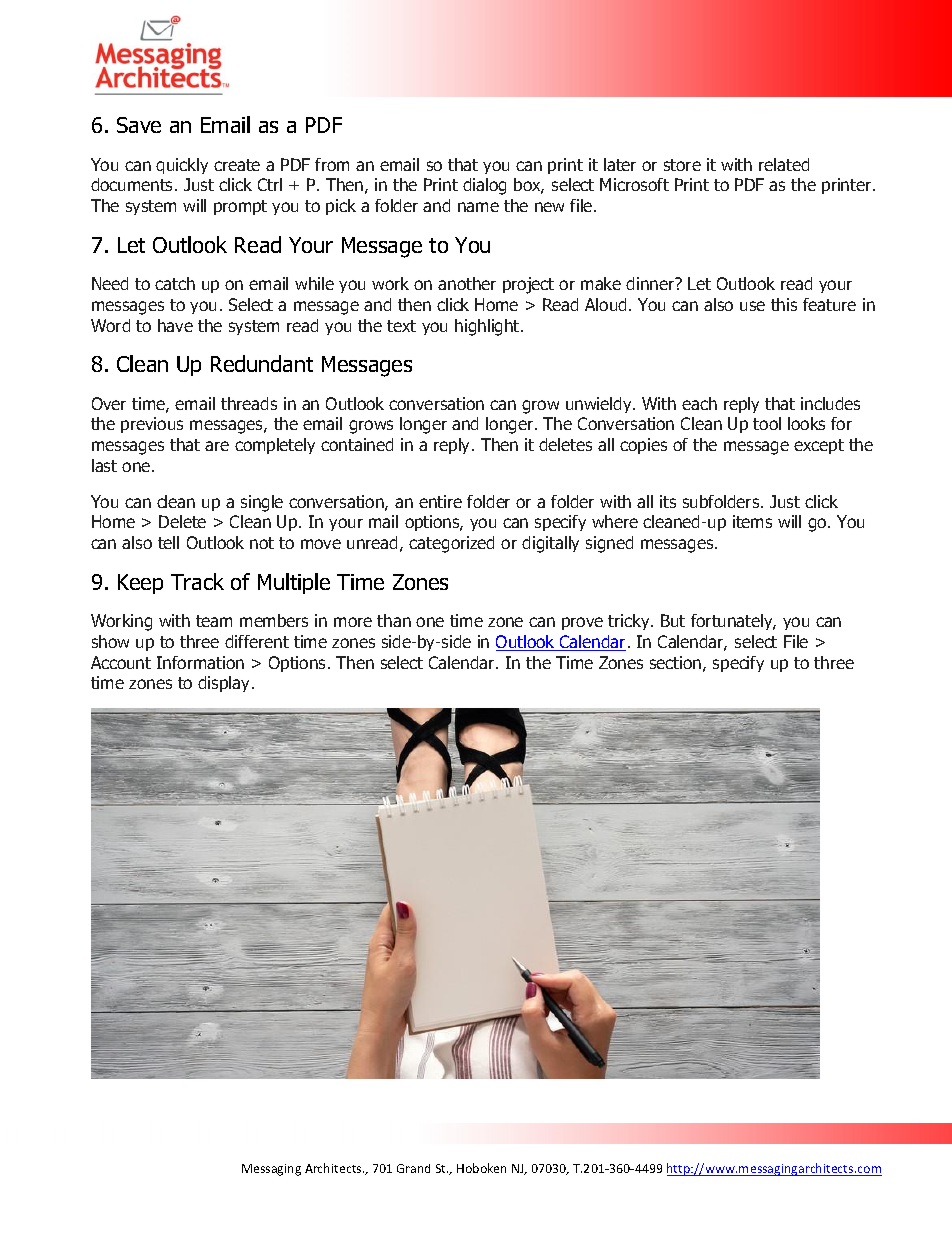 The height and width of the page is (1233, 952). What do you see at coordinates (484, 186) in the page?
I see `dialog` at bounding box center [484, 186].
